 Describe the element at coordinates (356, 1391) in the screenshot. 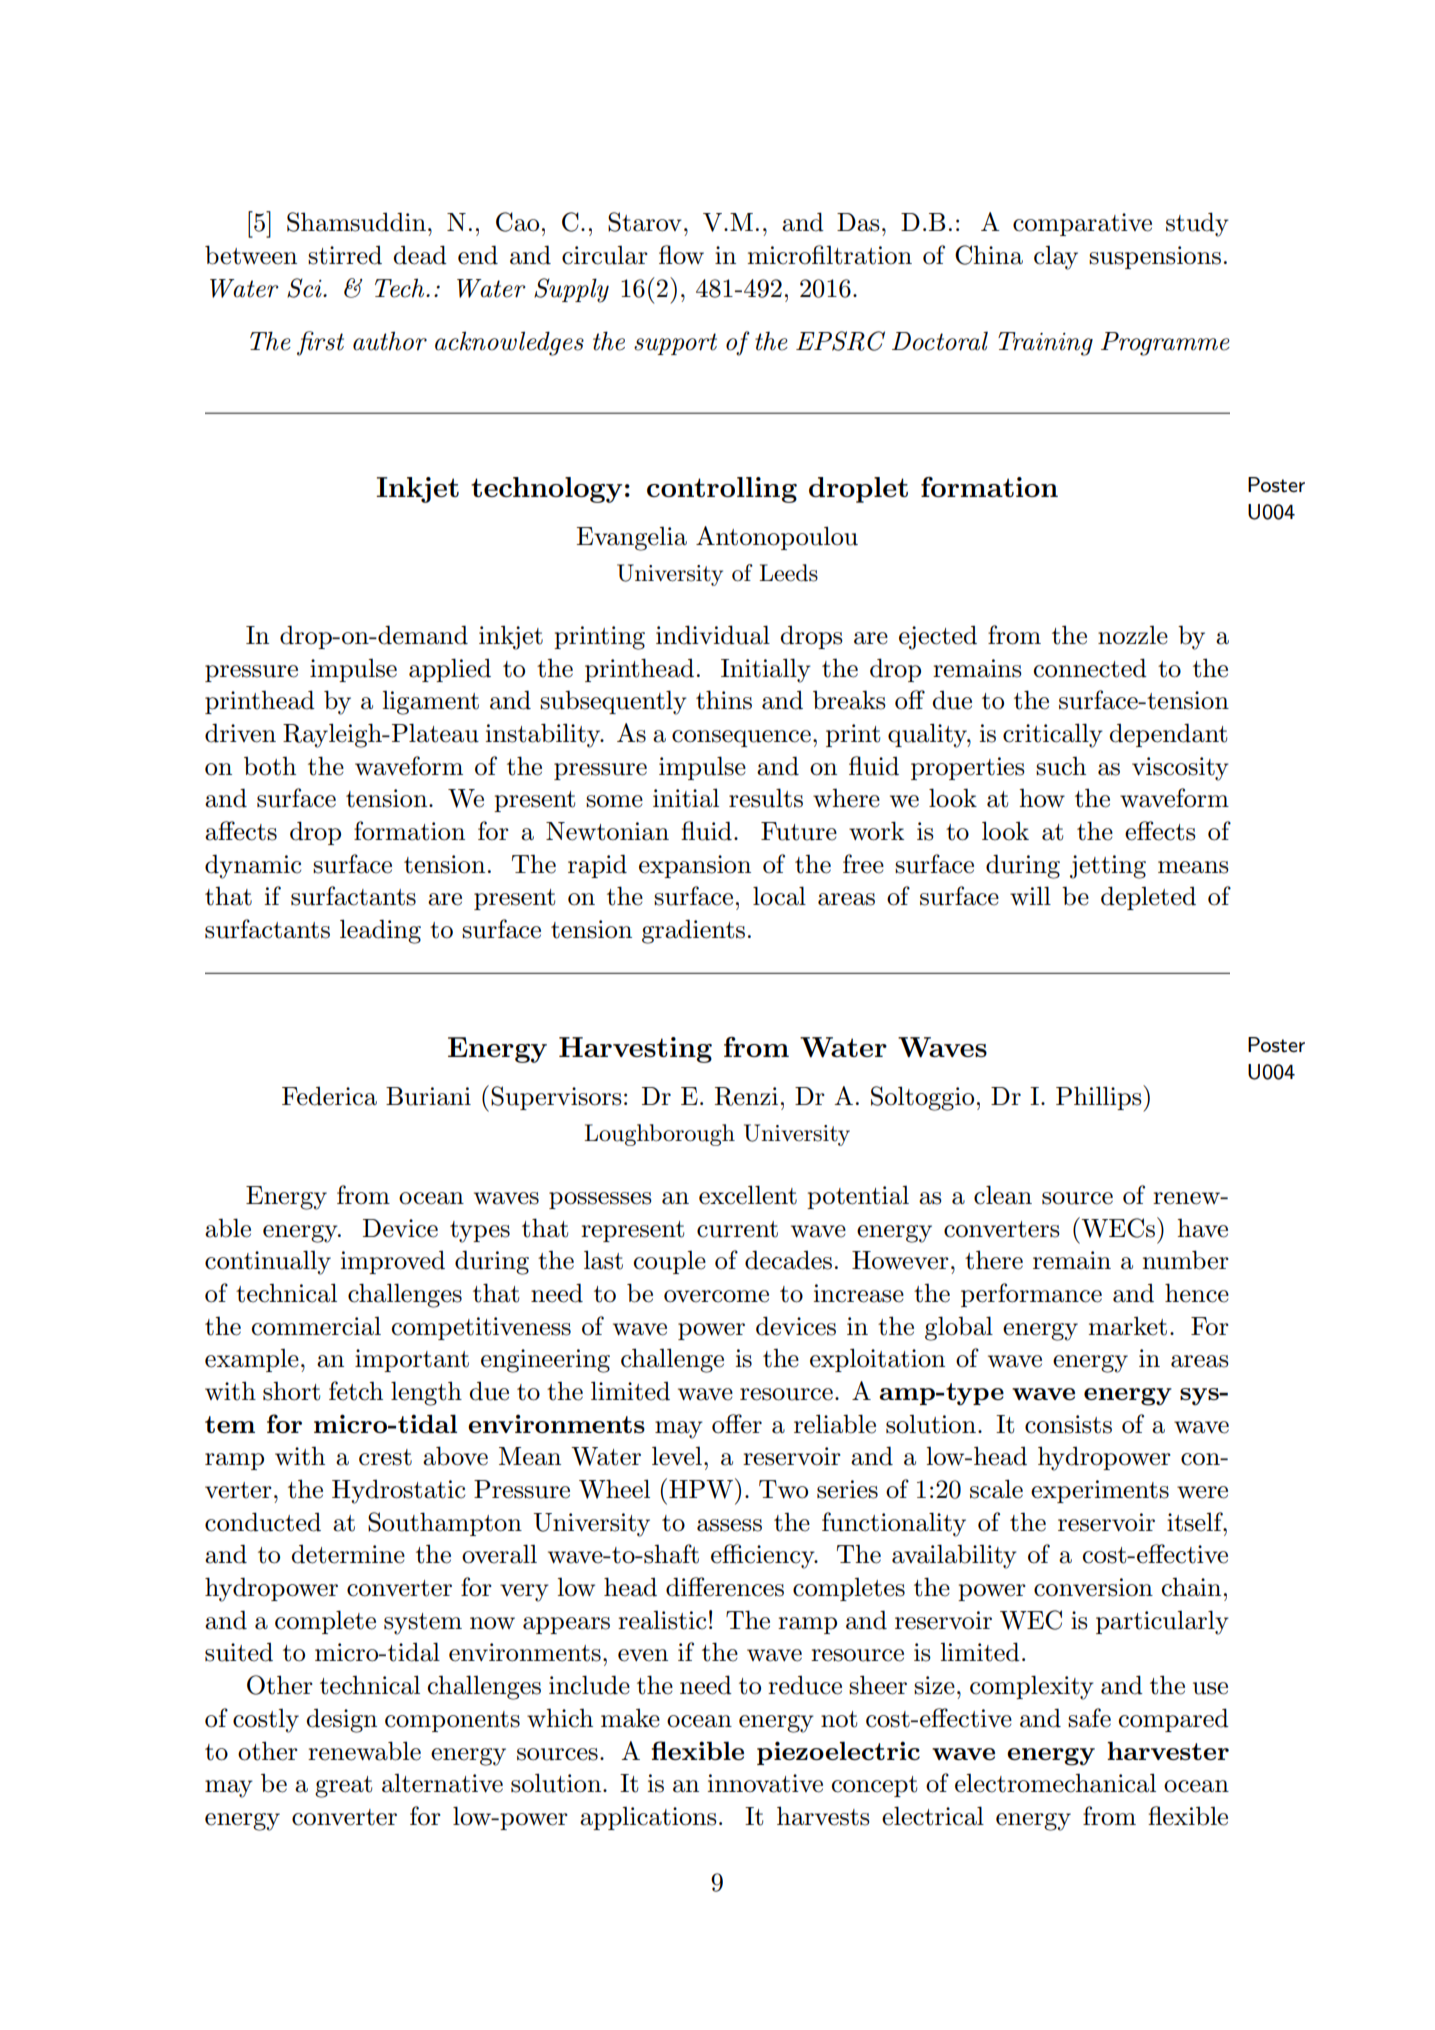

I see `fetch` at that location.
